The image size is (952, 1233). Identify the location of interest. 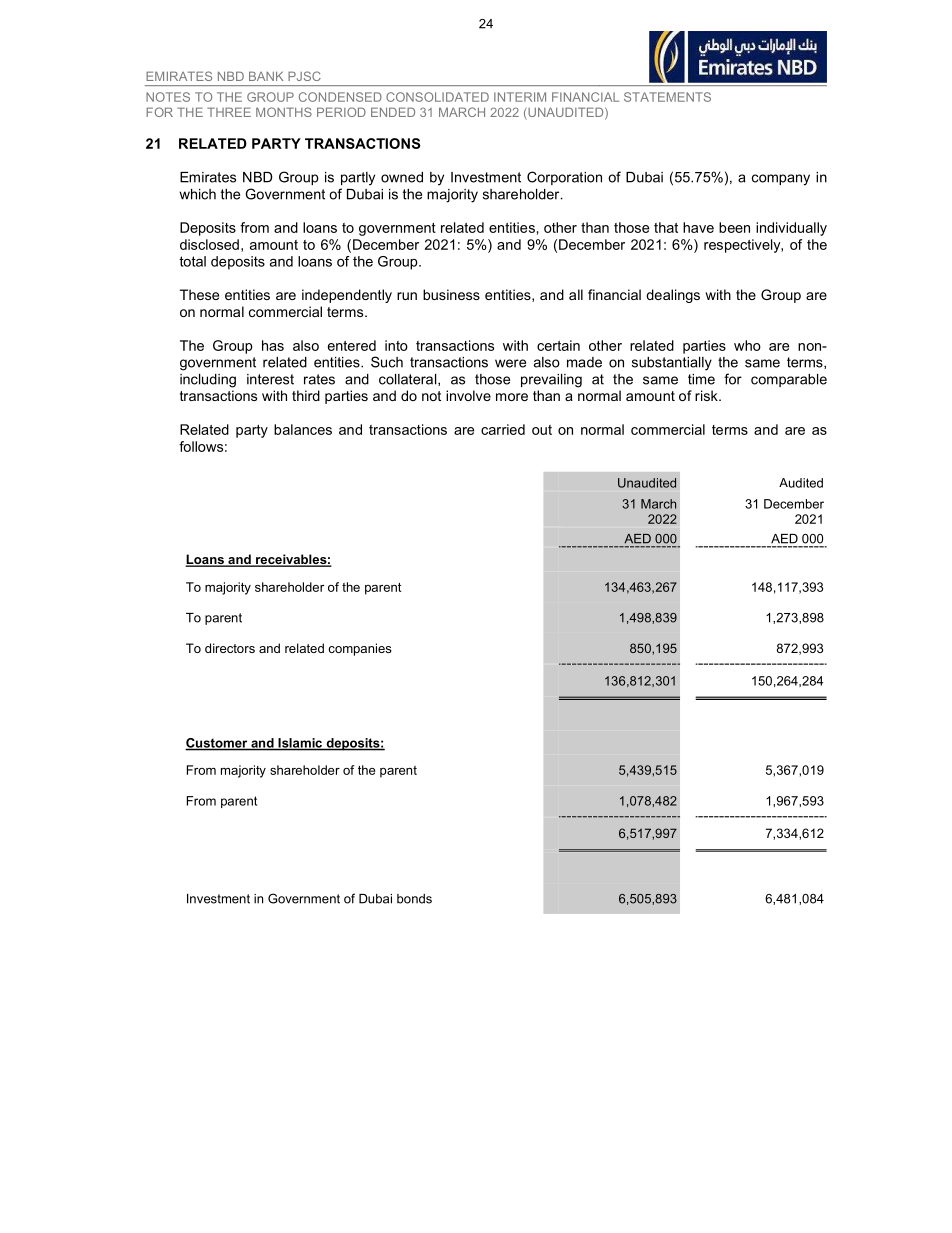
(270, 379).
